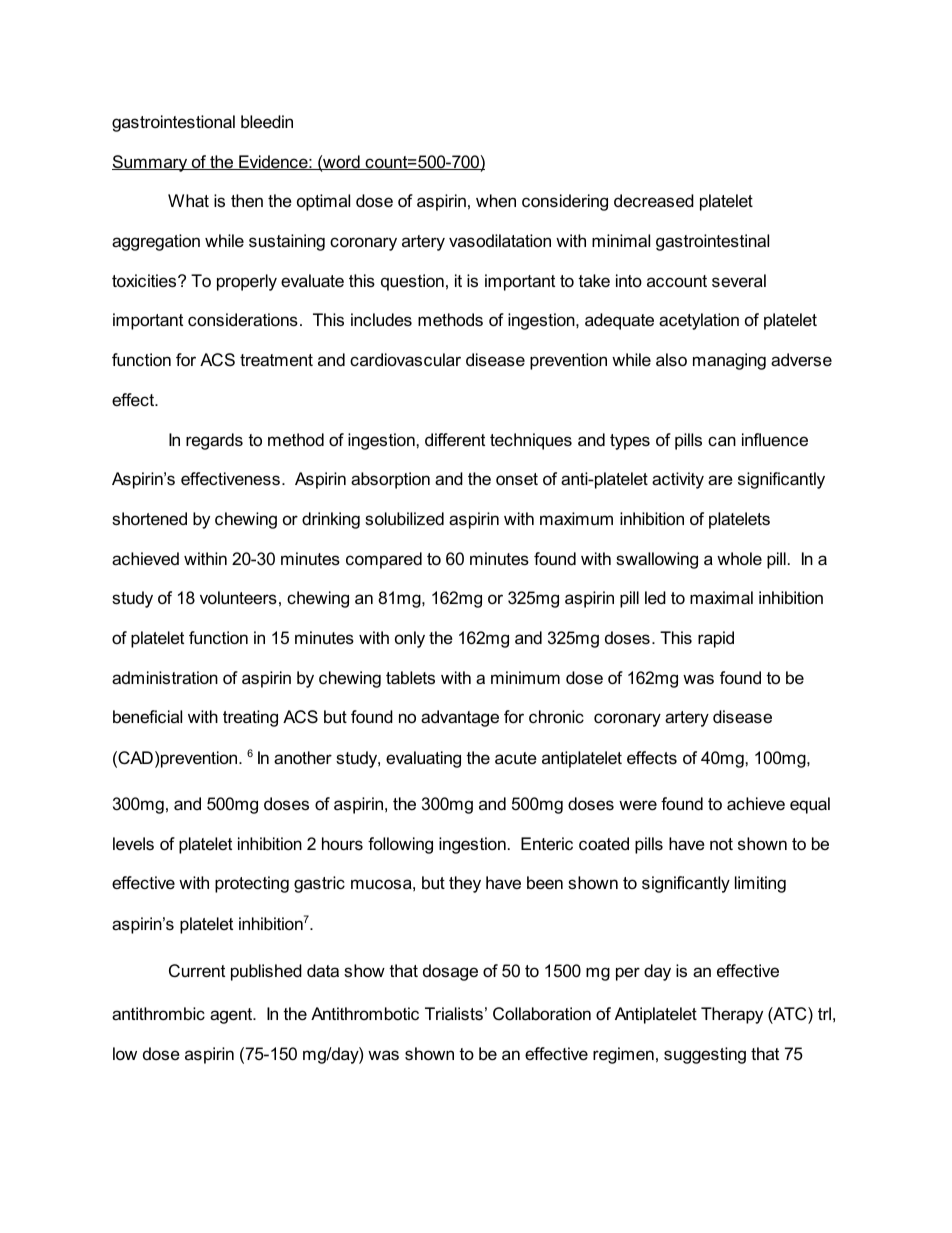  What do you see at coordinates (496, 200) in the document?
I see `when` at bounding box center [496, 200].
